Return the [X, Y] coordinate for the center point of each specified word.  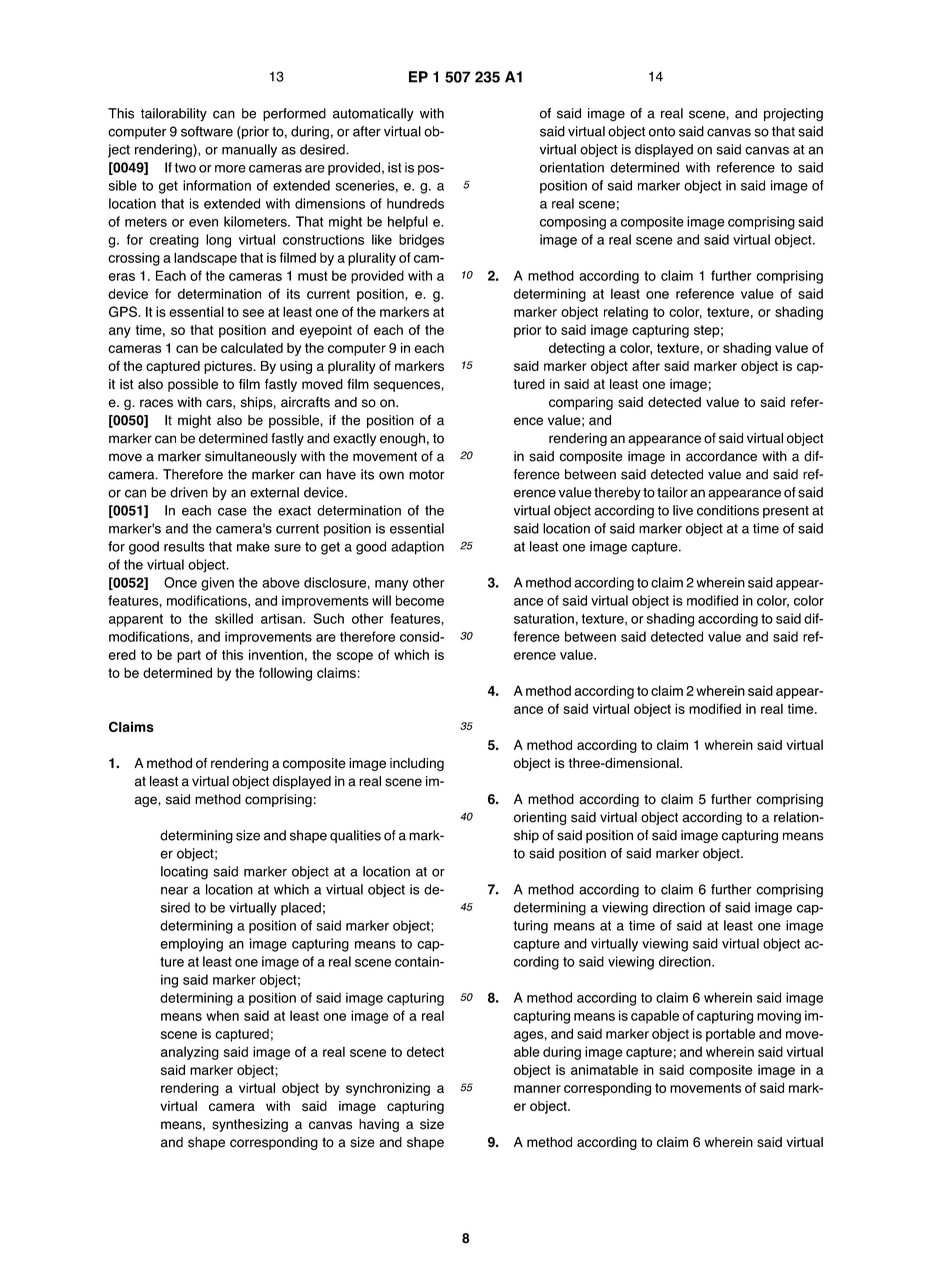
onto [662, 132]
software [207, 131]
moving [779, 1017]
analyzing [190, 1053]
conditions [728, 510]
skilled [234, 618]
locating [184, 873]
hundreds [415, 203]
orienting [540, 818]
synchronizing [388, 1089]
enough [402, 439]
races [156, 403]
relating [626, 313]
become [420, 600]
